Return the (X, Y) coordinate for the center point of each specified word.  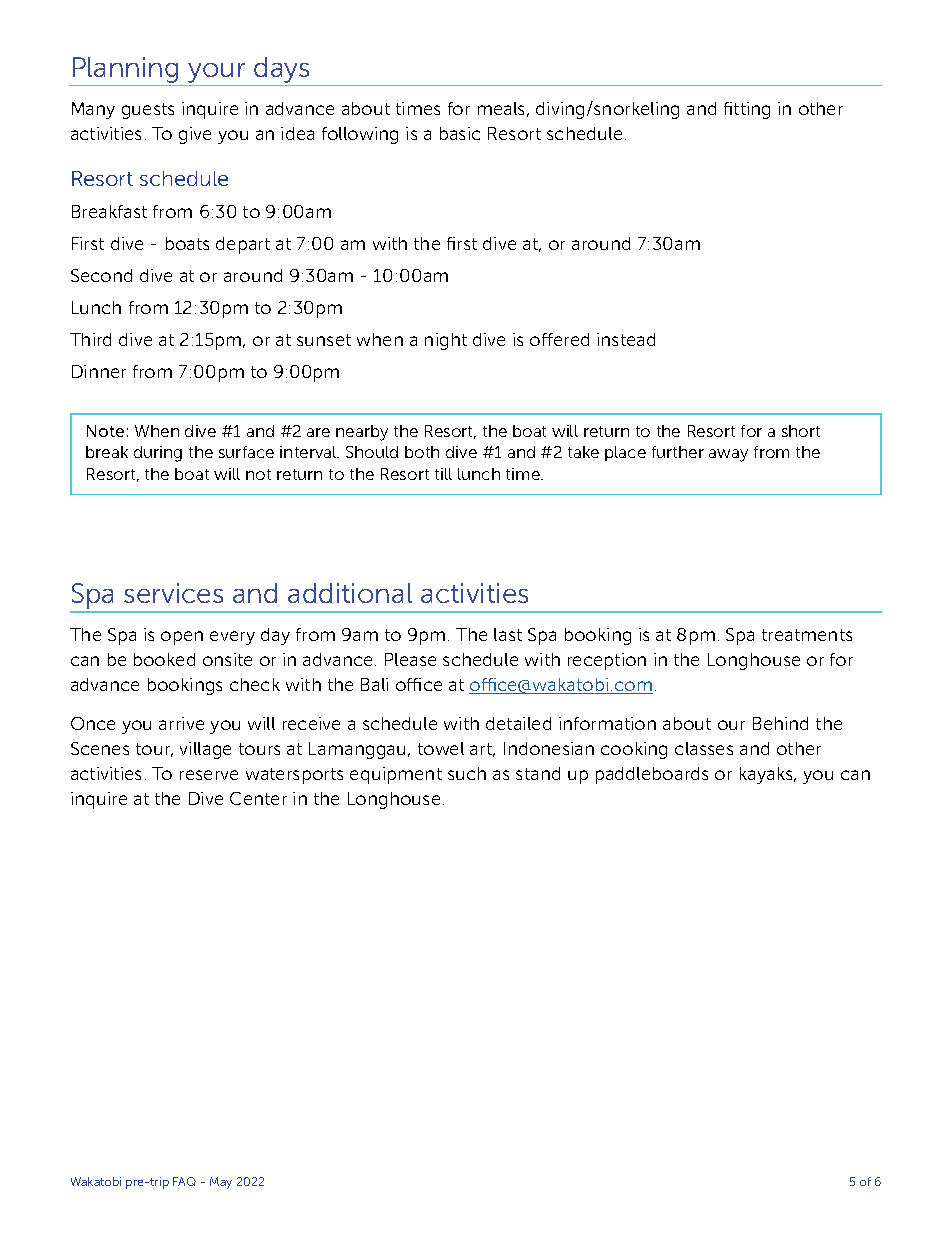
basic (460, 133)
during (158, 454)
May (221, 1183)
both (422, 452)
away (728, 455)
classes (704, 748)
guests (148, 111)
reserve (209, 775)
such (467, 773)
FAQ (184, 1181)
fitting (747, 110)
